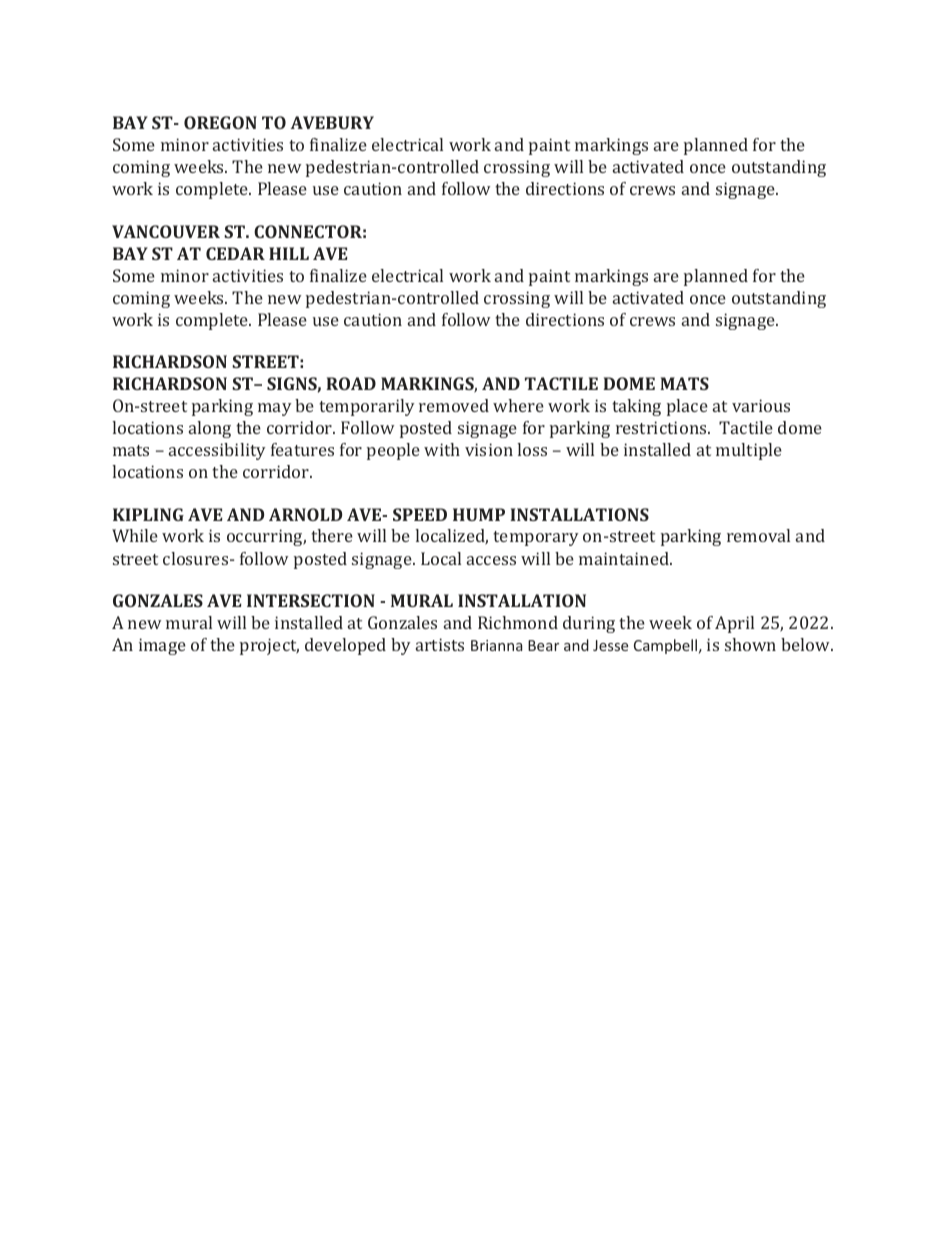 This image has width=952, height=1233. I want to click on various, so click(761, 405).
